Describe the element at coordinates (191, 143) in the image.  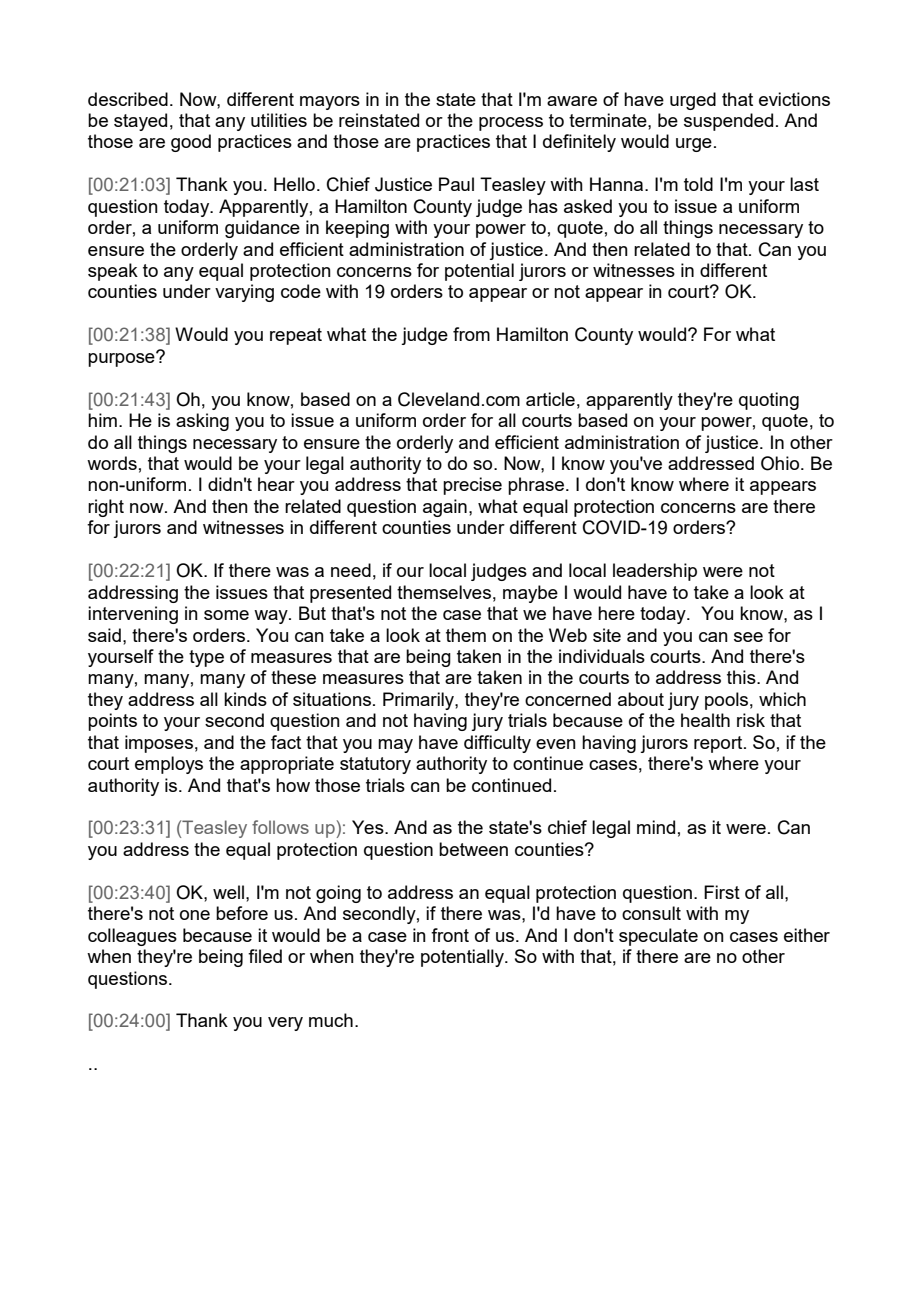
I see `good` at that location.
